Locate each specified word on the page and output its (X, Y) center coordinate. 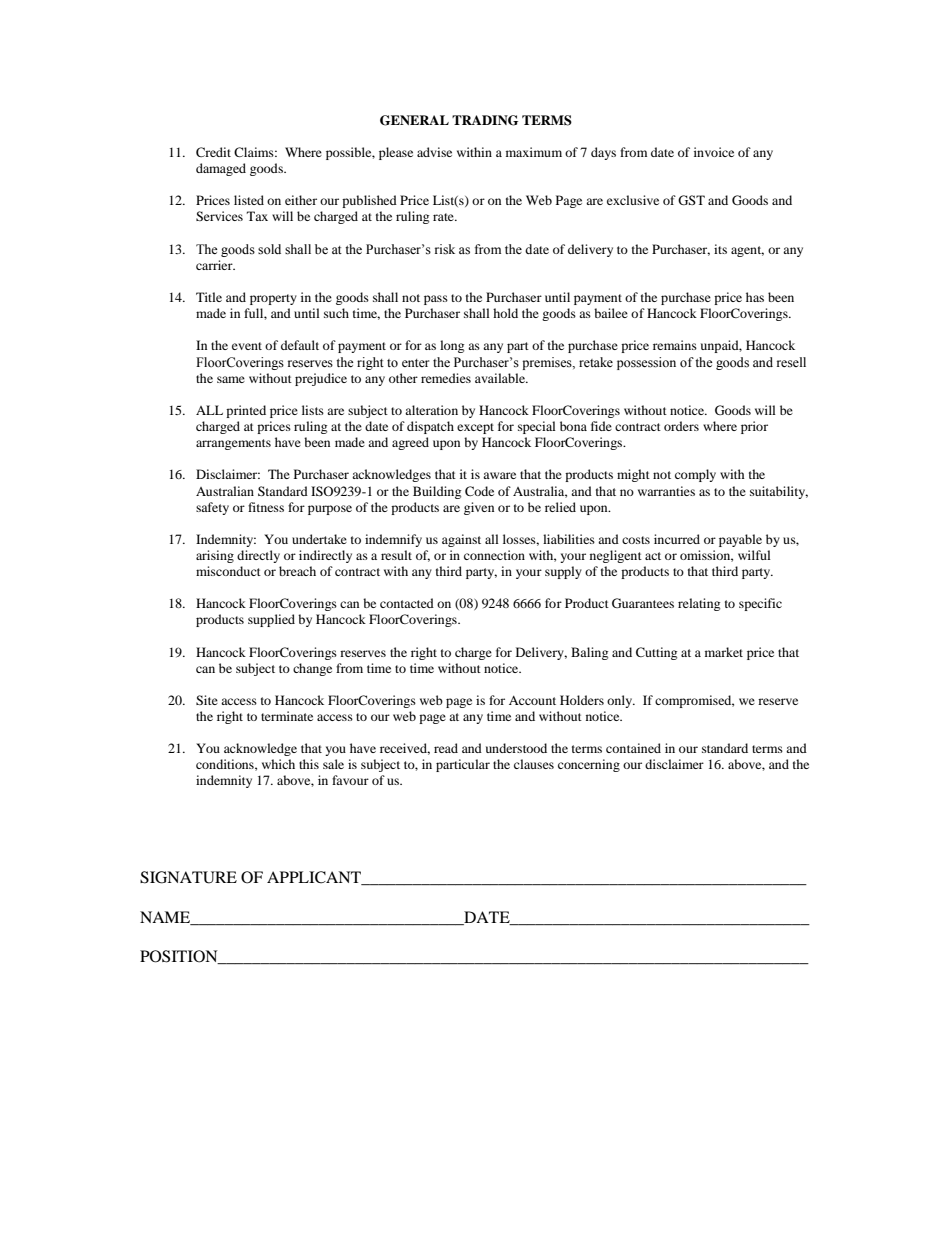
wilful (754, 555)
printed (246, 411)
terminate (287, 716)
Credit (213, 152)
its (720, 249)
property (273, 299)
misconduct (228, 571)
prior (754, 427)
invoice (714, 152)
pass (436, 300)
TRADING (485, 120)
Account (532, 700)
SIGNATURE (188, 877)
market (724, 652)
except (475, 428)
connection (494, 555)
